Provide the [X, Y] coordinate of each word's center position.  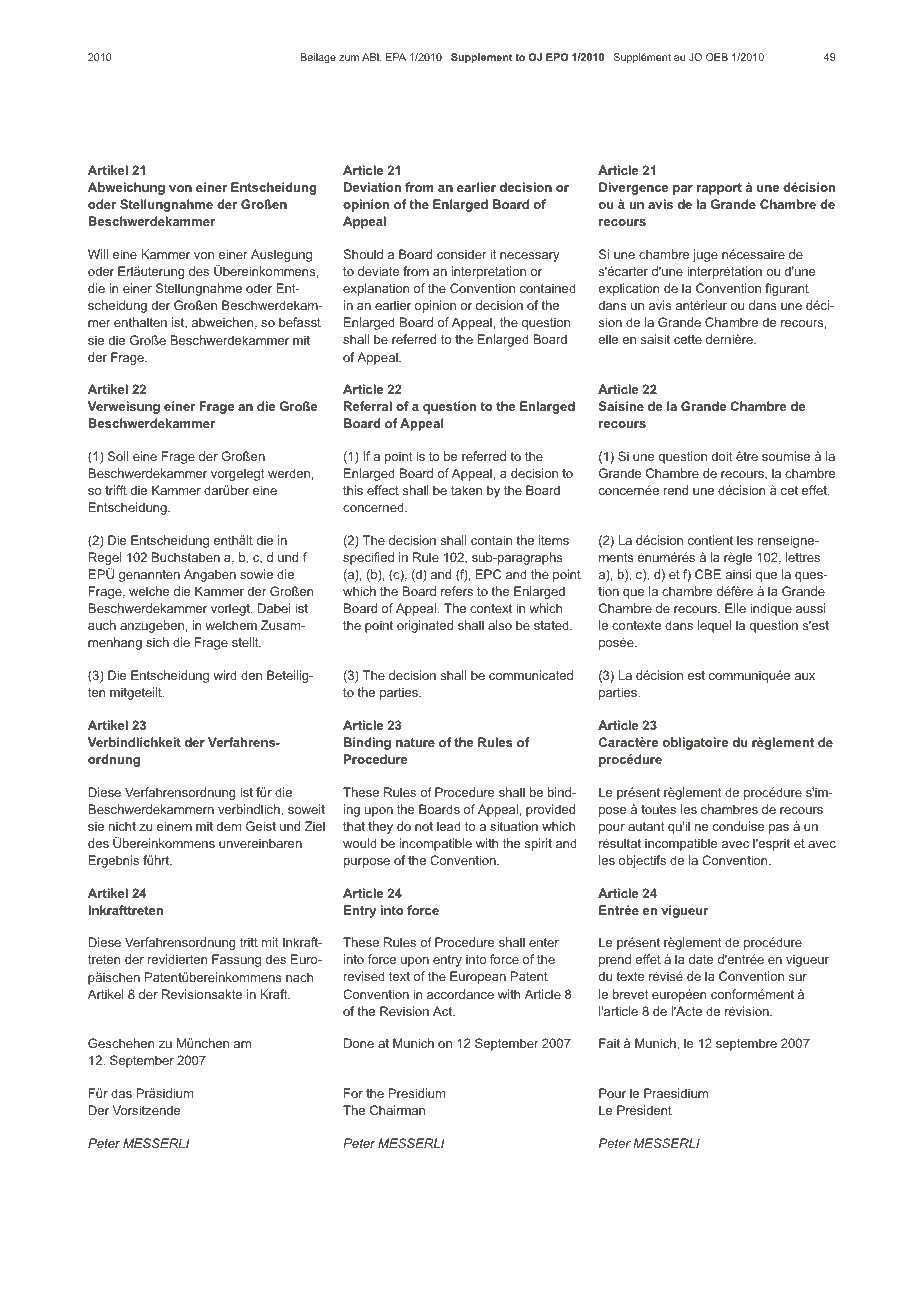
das [121, 1093]
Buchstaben [186, 557]
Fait [609, 1043]
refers [457, 591]
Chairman [397, 1110]
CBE [708, 574]
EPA [396, 57]
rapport [719, 189]
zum [349, 58]
